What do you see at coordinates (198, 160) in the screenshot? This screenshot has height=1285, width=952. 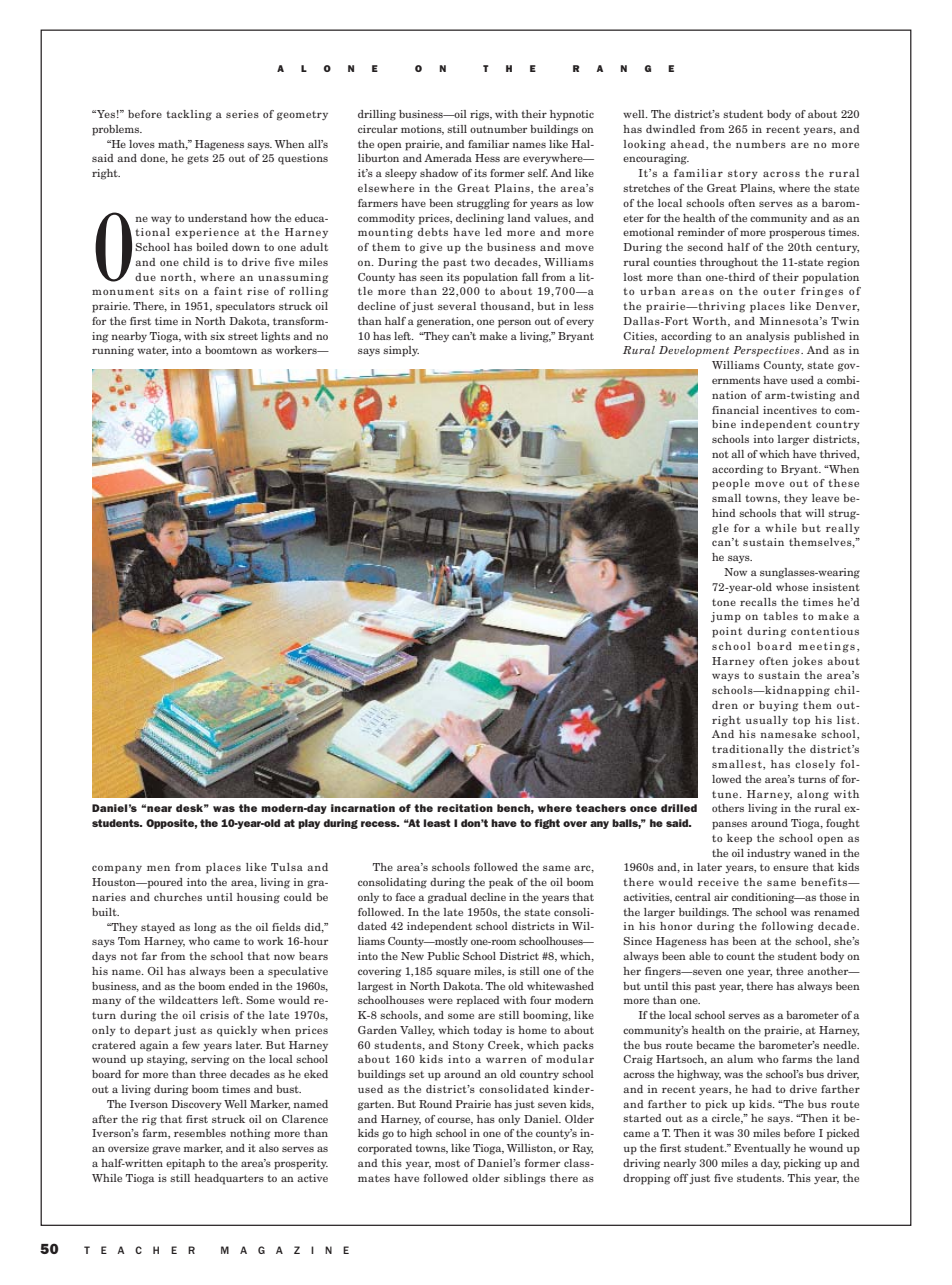 I see `gets` at bounding box center [198, 160].
